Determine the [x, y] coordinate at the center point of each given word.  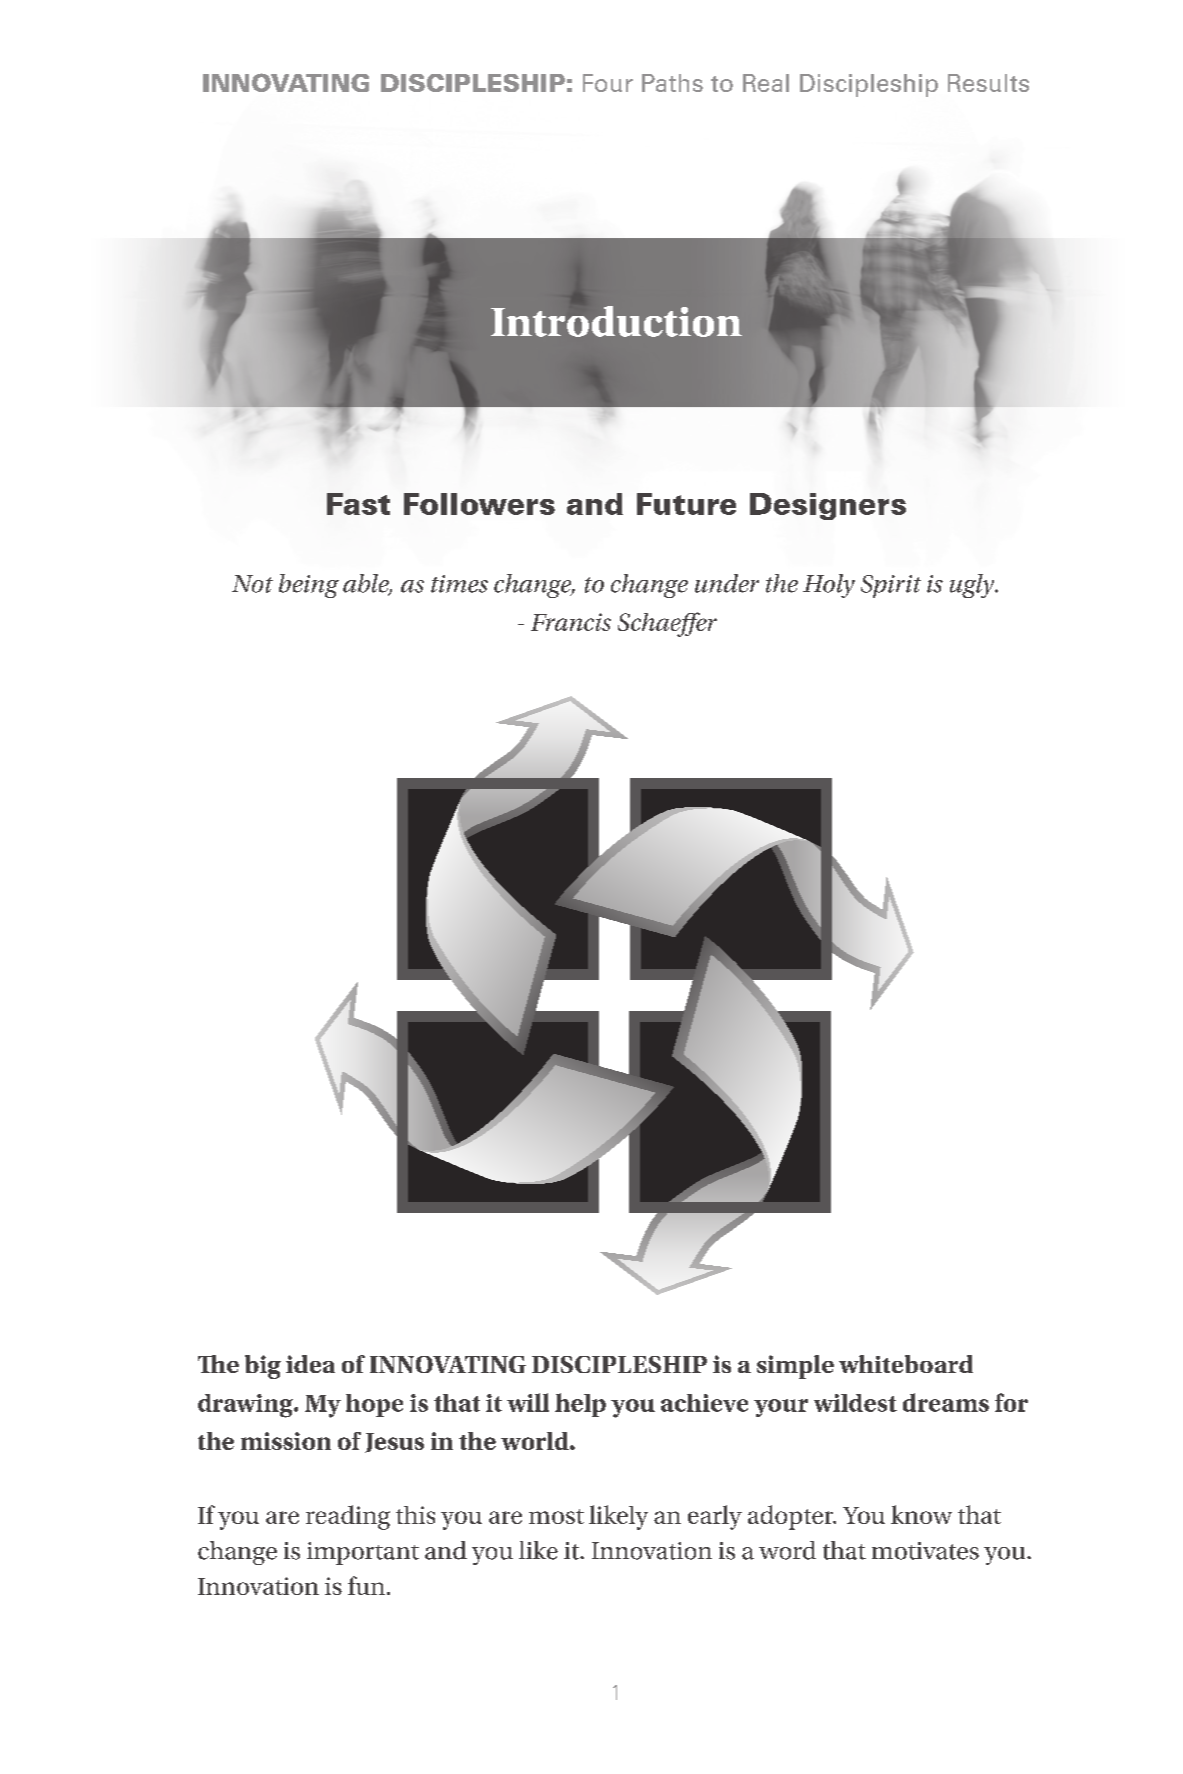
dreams [946, 1402]
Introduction [616, 321]
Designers [828, 506]
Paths [672, 83]
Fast [358, 504]
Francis [571, 622]
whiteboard [906, 1364]
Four [608, 83]
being [309, 586]
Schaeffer [667, 624]
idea [310, 1364]
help [580, 1405]
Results [988, 83]
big [263, 1367]
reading [348, 1517]
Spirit [891, 586]
